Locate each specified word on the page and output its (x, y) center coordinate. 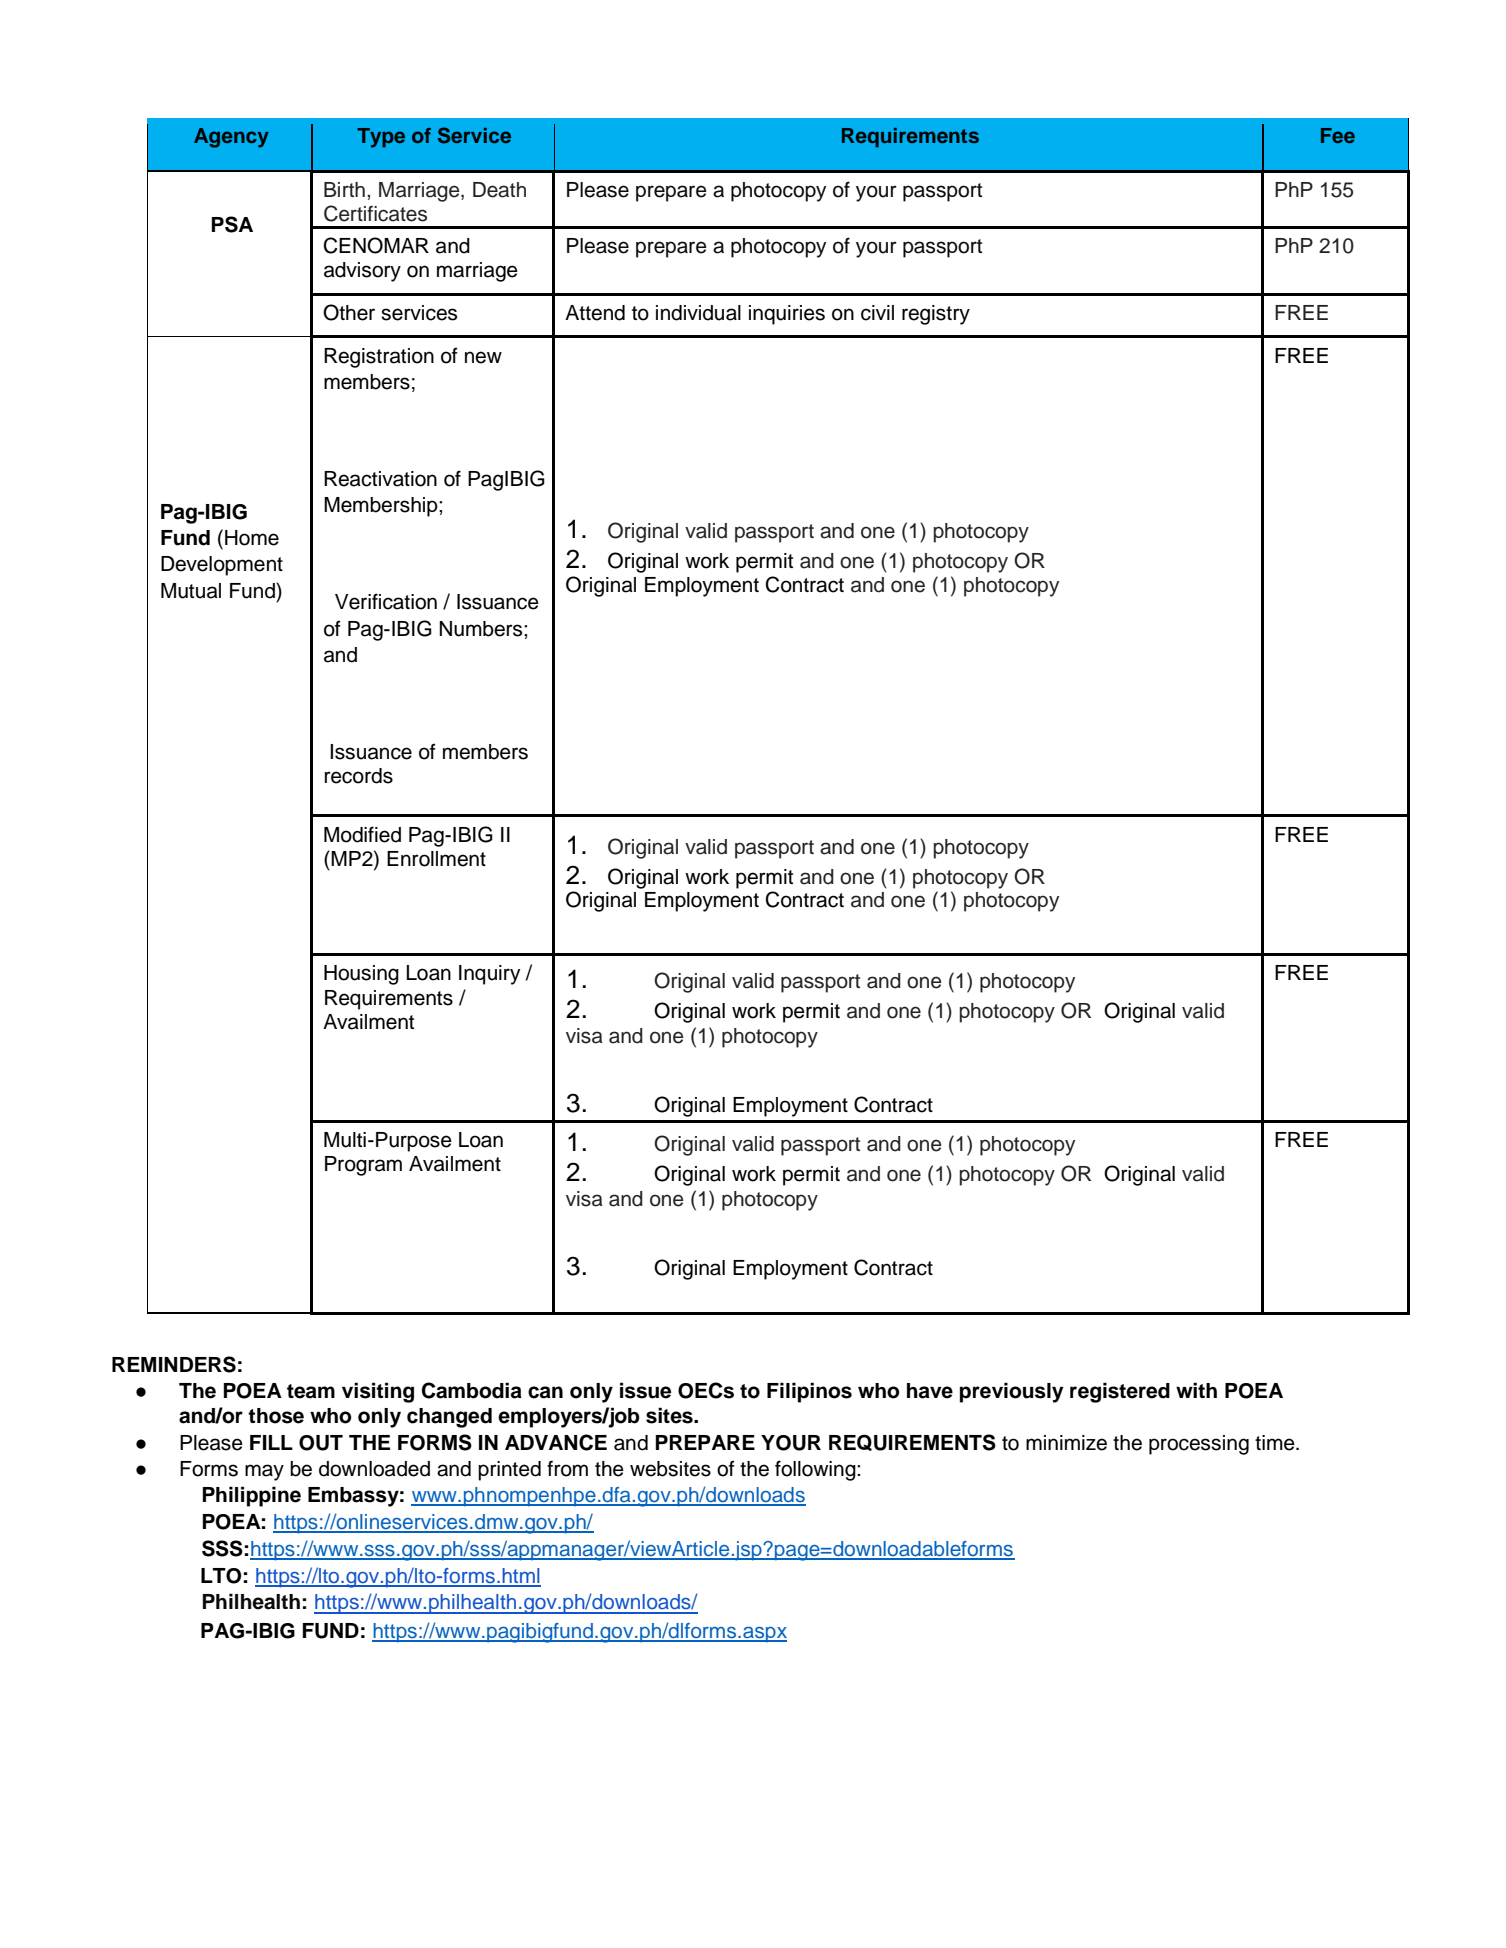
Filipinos (809, 1392)
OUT (321, 1443)
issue (645, 1390)
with (1196, 1390)
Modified (362, 834)
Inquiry (489, 975)
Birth (344, 189)
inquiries (787, 315)
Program (363, 1166)
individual (698, 313)
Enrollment (436, 859)
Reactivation (380, 479)
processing (1199, 1445)
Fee (1338, 135)
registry (936, 315)
